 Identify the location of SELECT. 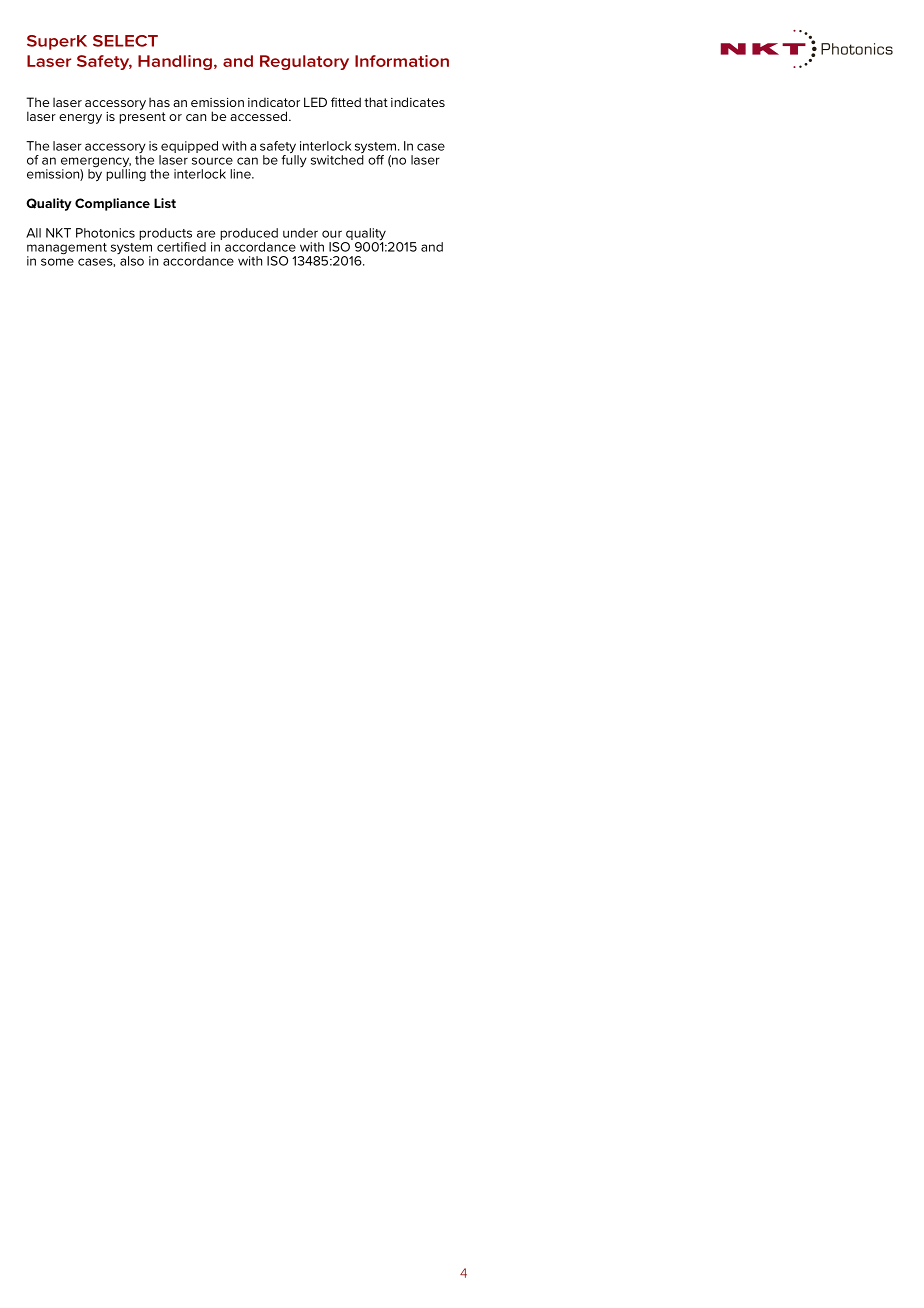
(125, 41).
